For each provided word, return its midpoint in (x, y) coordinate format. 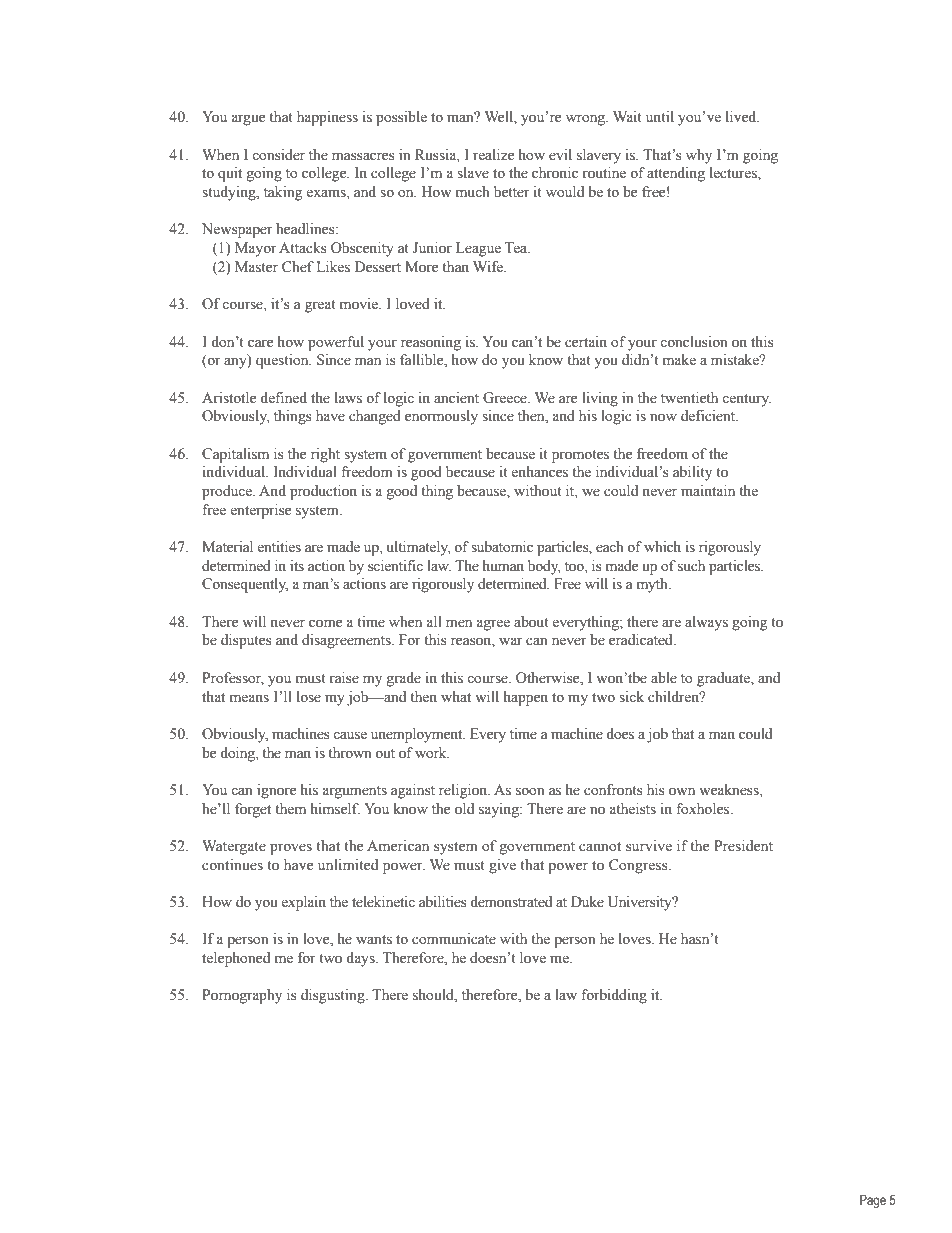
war (511, 641)
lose (309, 697)
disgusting (334, 996)
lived (742, 117)
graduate (724, 679)
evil (560, 155)
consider (278, 155)
